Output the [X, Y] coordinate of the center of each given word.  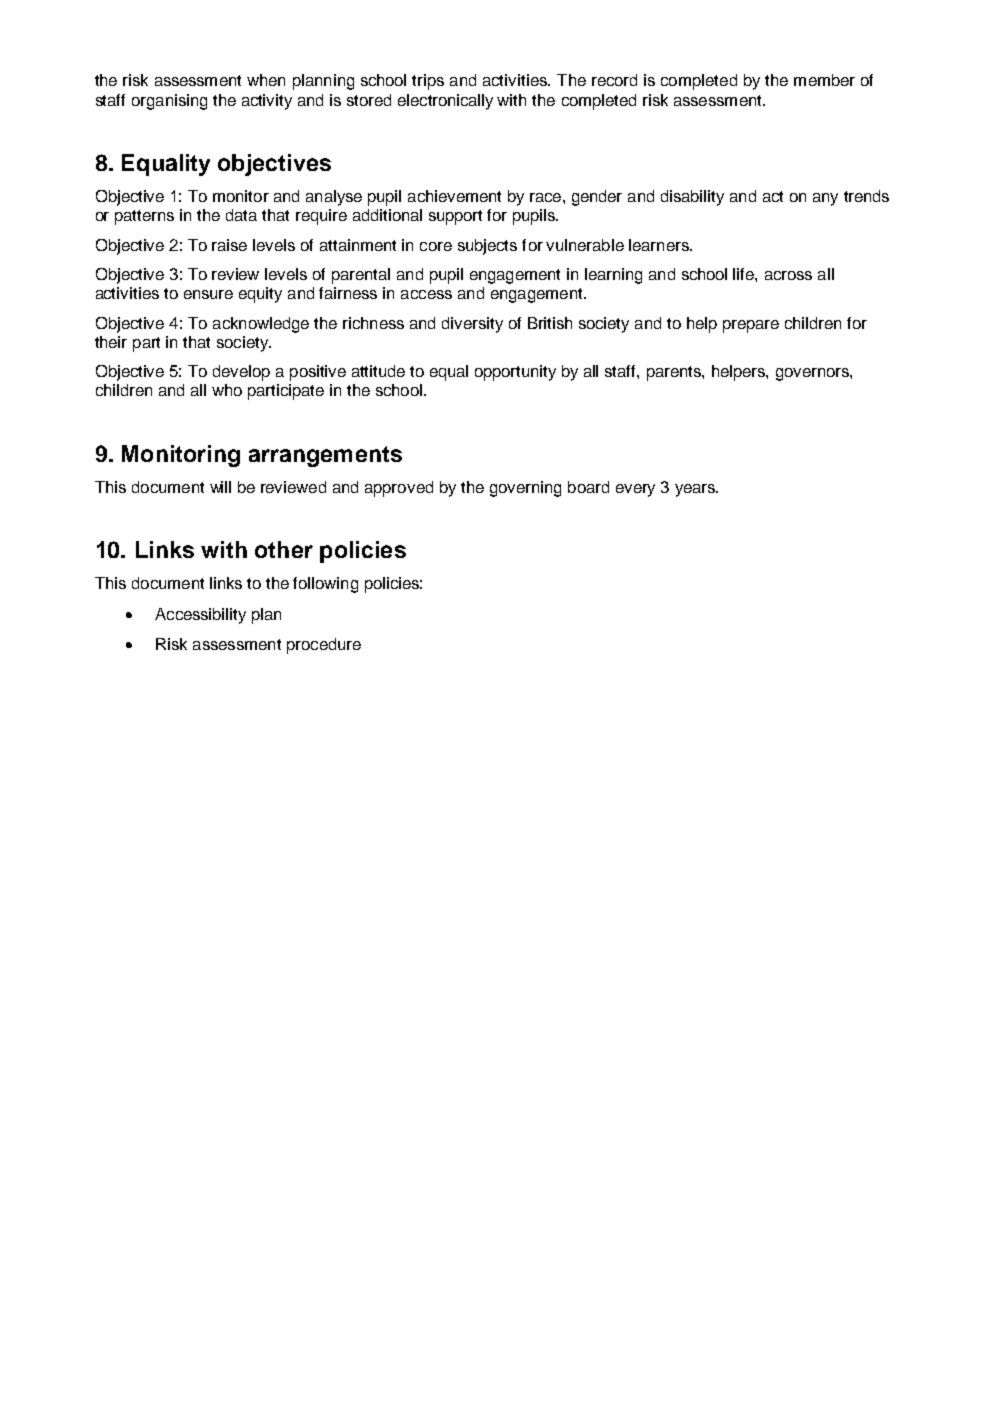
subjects [487, 247]
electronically [445, 102]
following [325, 585]
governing [525, 489]
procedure [324, 646]
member [824, 80]
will [220, 487]
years [696, 490]
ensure [208, 294]
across [788, 275]
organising [169, 102]
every [635, 490]
